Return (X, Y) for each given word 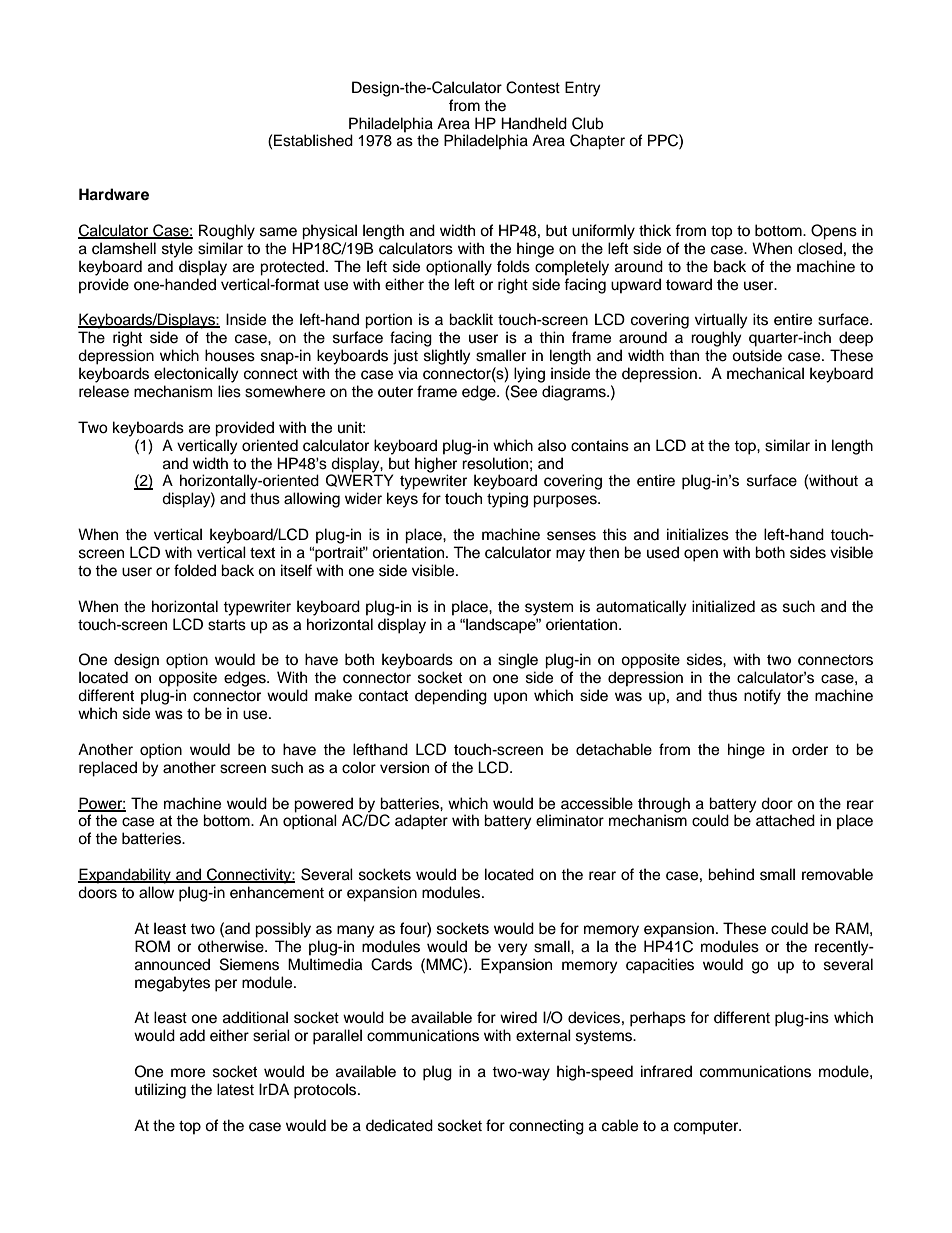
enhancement (277, 892)
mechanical (765, 373)
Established (313, 140)
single (518, 661)
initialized (723, 606)
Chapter (597, 142)
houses (230, 355)
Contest (533, 87)
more (188, 1073)
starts (227, 625)
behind (731, 874)
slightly (447, 357)
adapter (421, 822)
